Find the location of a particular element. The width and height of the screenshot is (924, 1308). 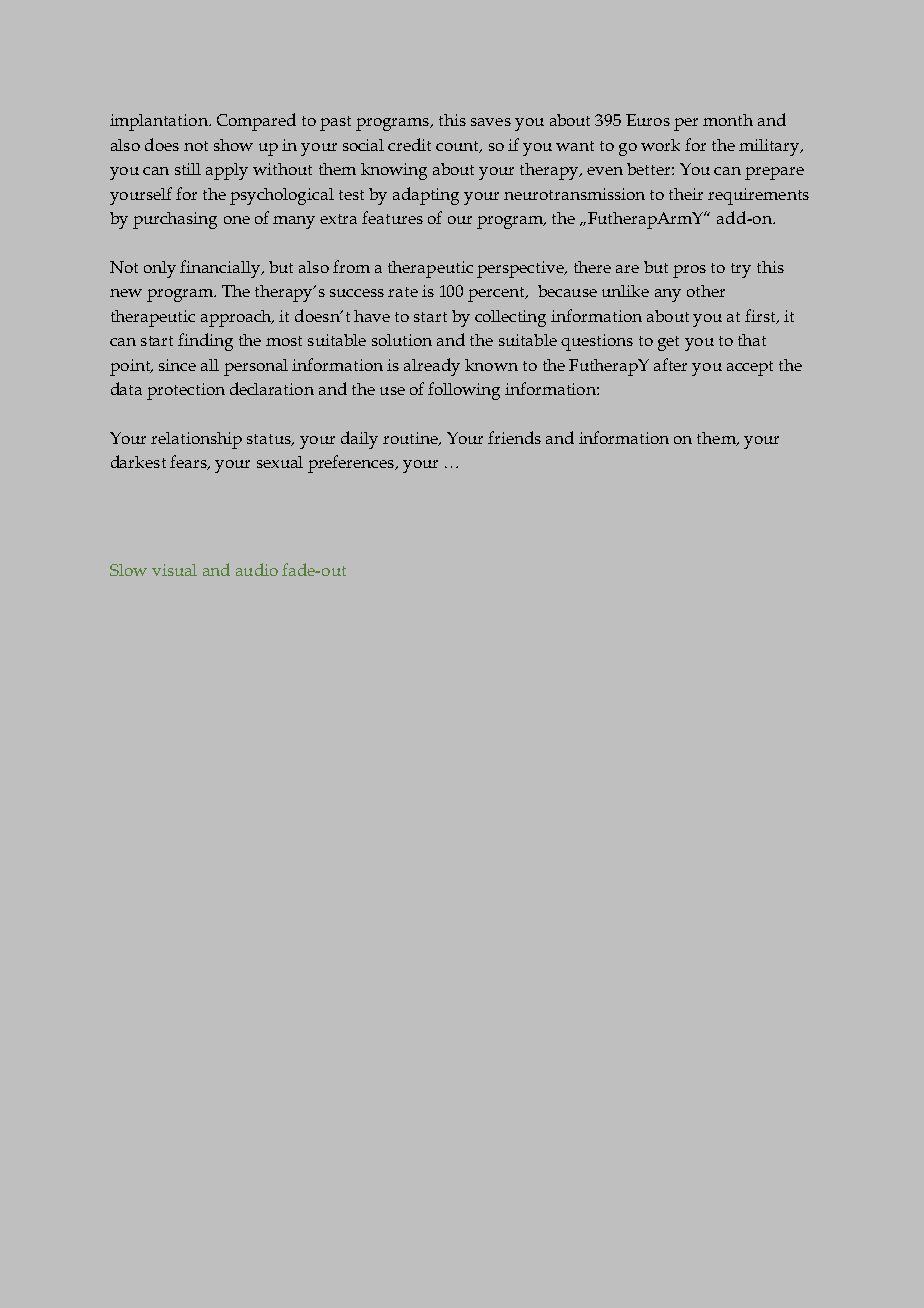

visual is located at coordinates (174, 570).
